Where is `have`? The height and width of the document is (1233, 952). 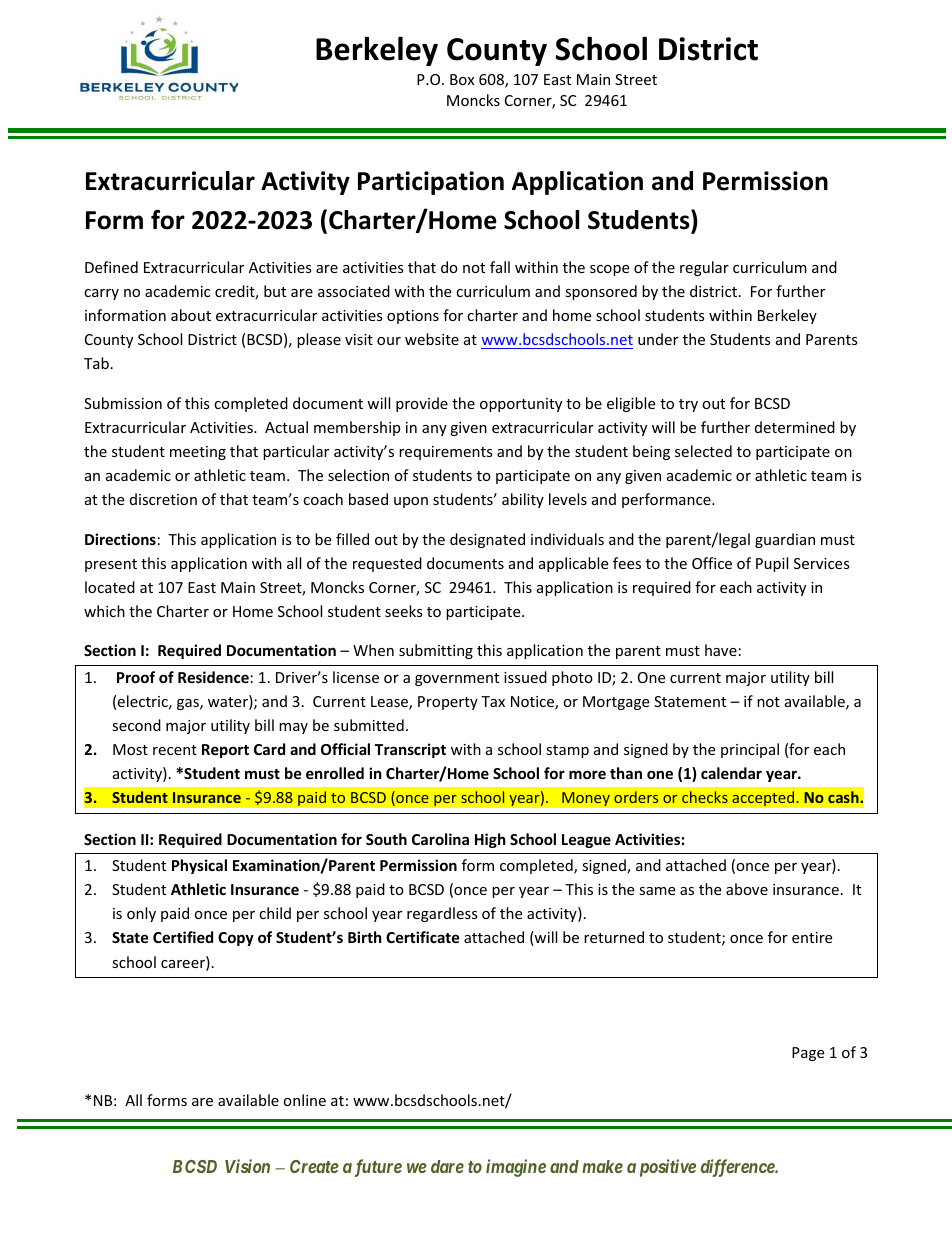 have is located at coordinates (721, 650).
